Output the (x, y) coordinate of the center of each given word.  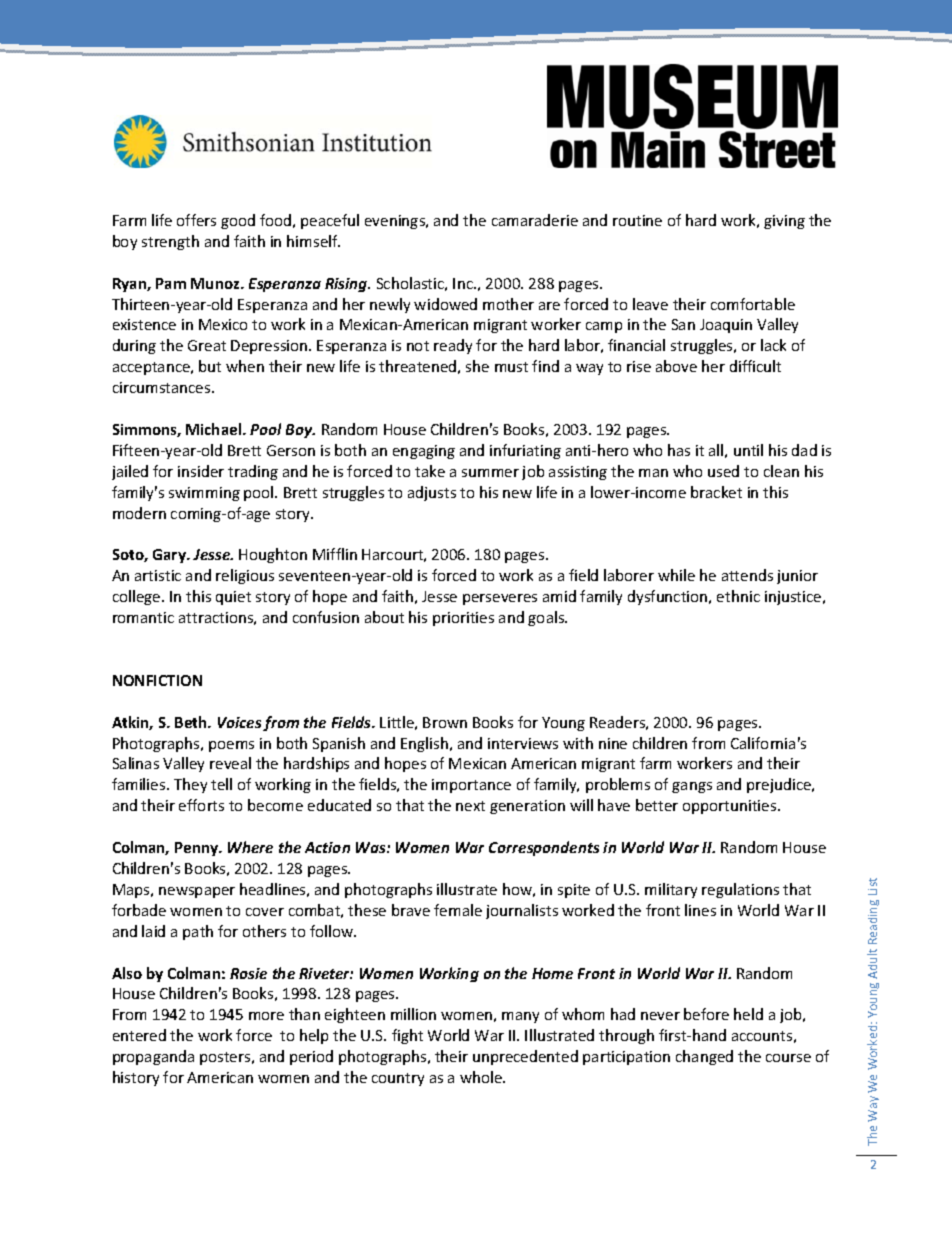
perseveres (500, 599)
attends (747, 575)
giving (784, 222)
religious (245, 576)
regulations (740, 890)
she (477, 366)
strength (170, 242)
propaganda (153, 1057)
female (458, 910)
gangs (692, 787)
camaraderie (535, 220)
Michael (215, 429)
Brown (445, 722)
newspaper (197, 892)
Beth (192, 722)
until (748, 450)
